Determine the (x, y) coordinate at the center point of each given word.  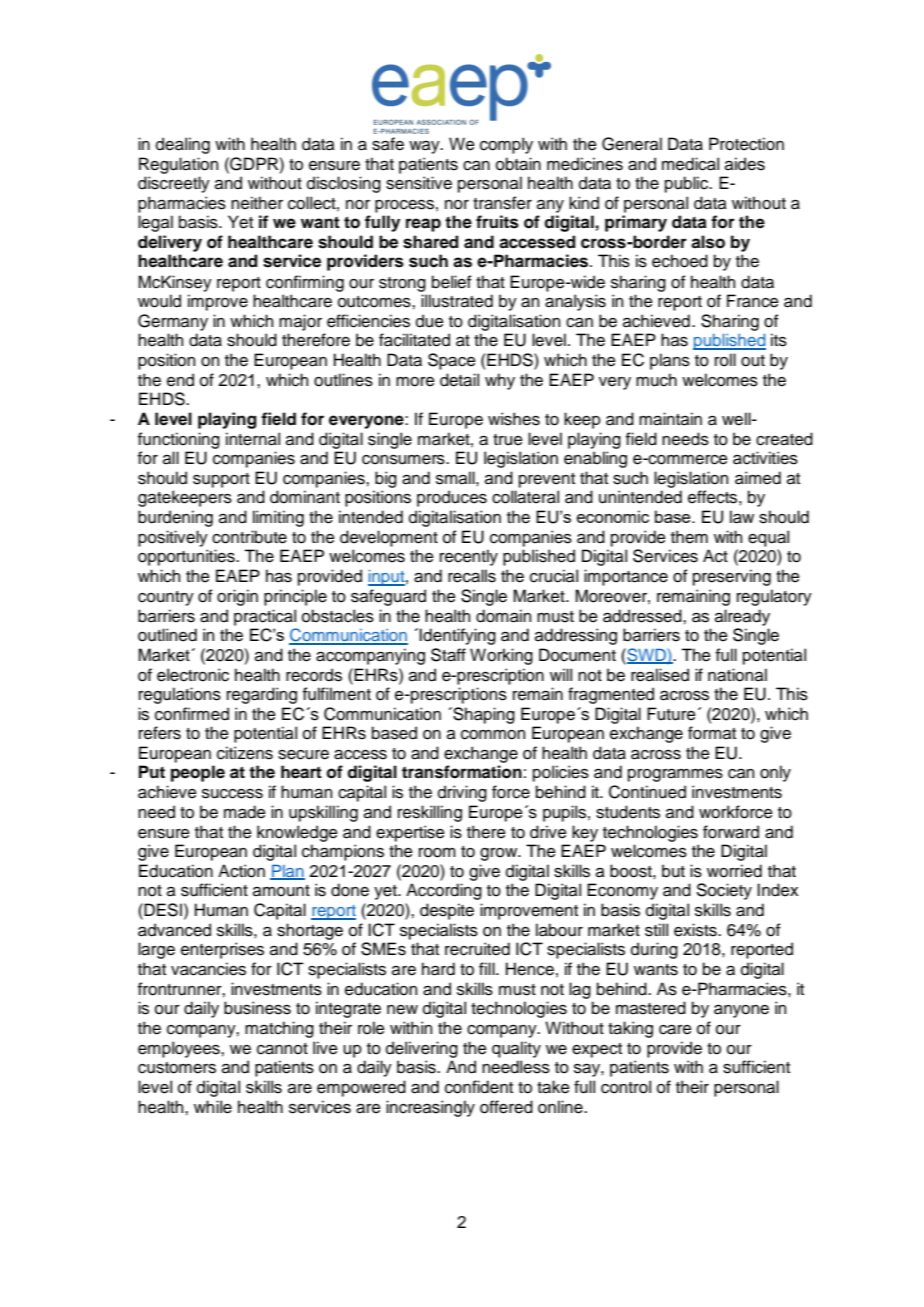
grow (500, 854)
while (213, 1107)
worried (734, 871)
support (221, 480)
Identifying (457, 636)
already (742, 617)
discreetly (174, 184)
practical (265, 617)
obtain (518, 164)
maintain (670, 419)
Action (241, 871)
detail (459, 380)
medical (690, 164)
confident (479, 1087)
